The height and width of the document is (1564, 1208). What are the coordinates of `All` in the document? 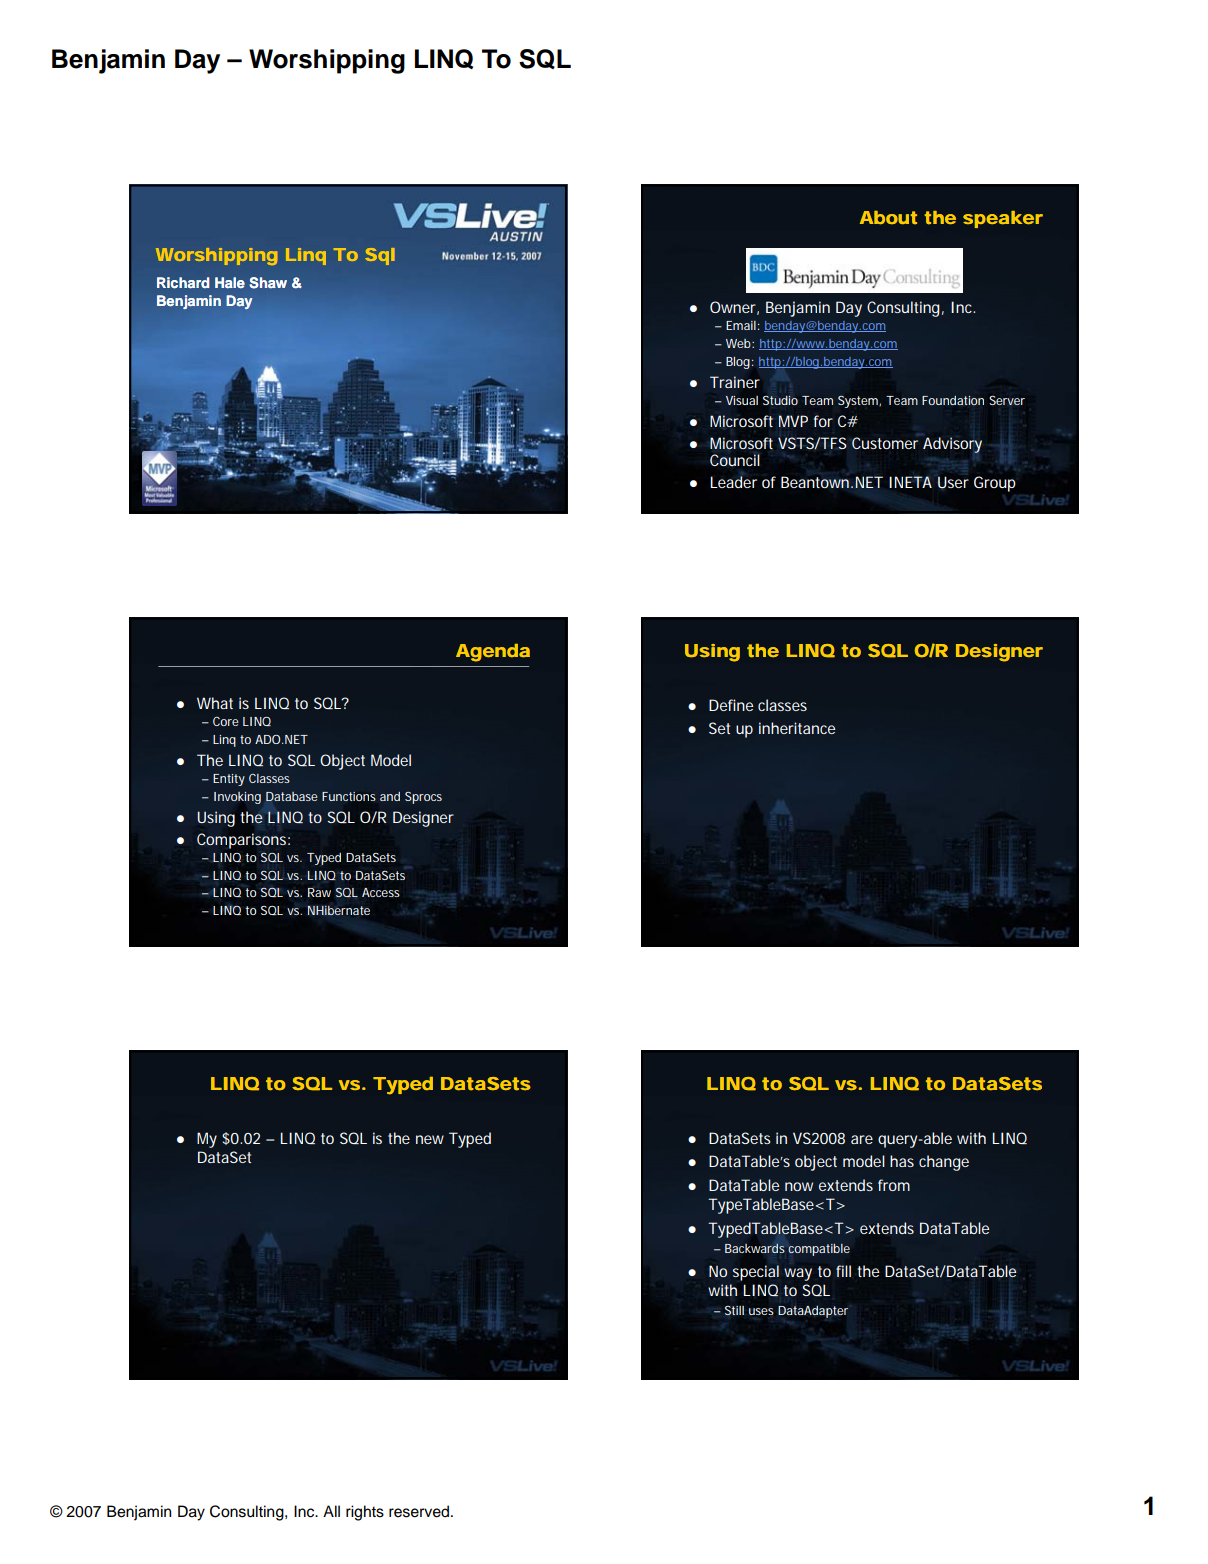 It's located at (331, 1511).
